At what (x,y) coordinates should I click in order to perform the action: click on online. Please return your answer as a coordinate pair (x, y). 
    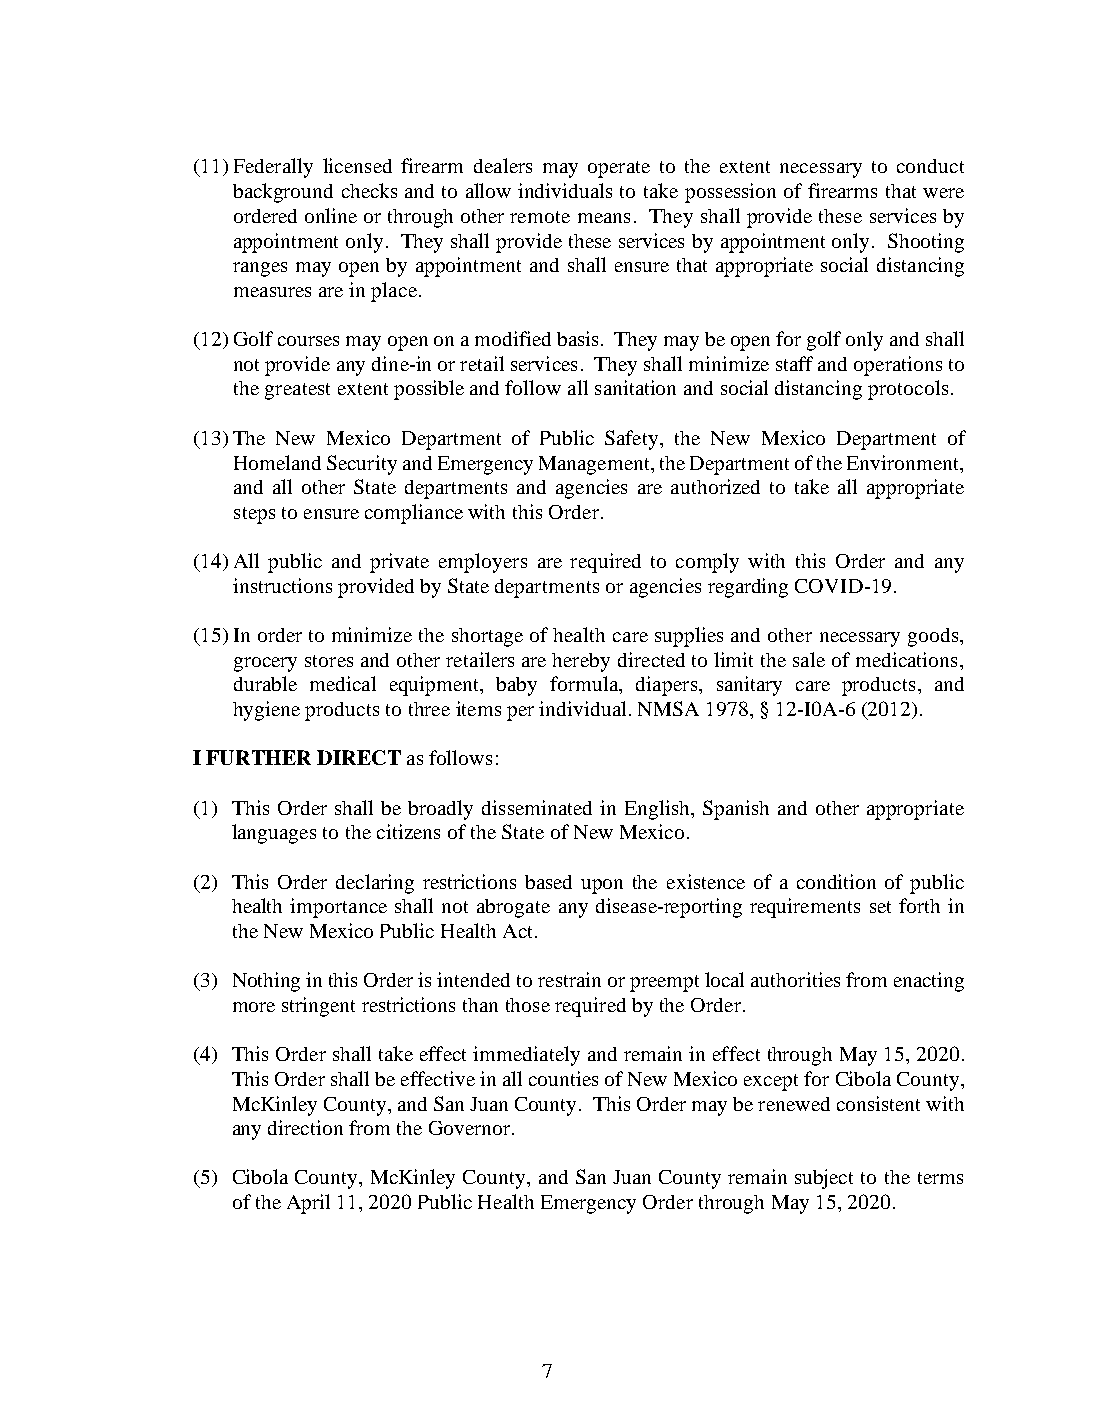
    Looking at the image, I should click on (331, 215).
